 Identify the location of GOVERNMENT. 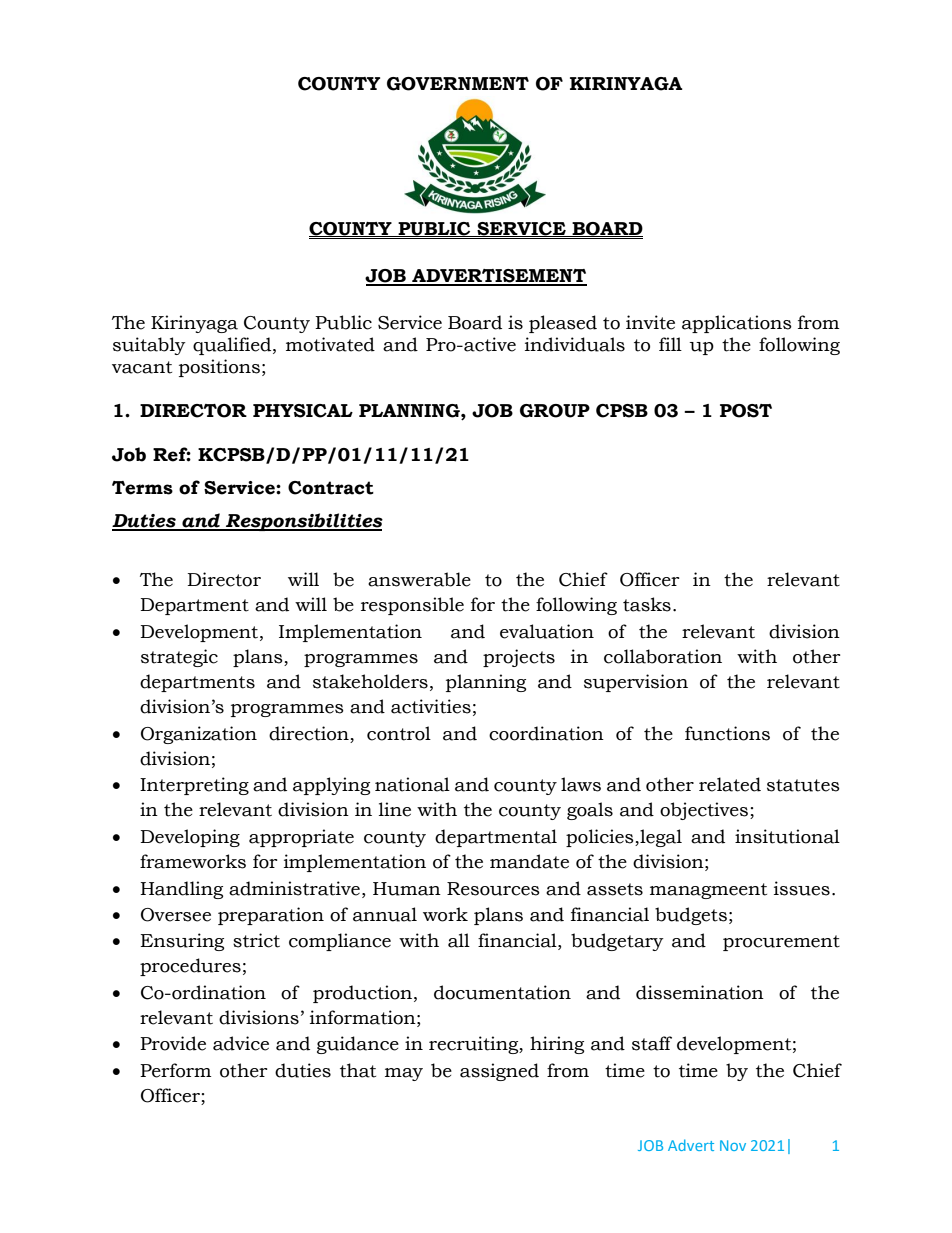
(458, 84).
